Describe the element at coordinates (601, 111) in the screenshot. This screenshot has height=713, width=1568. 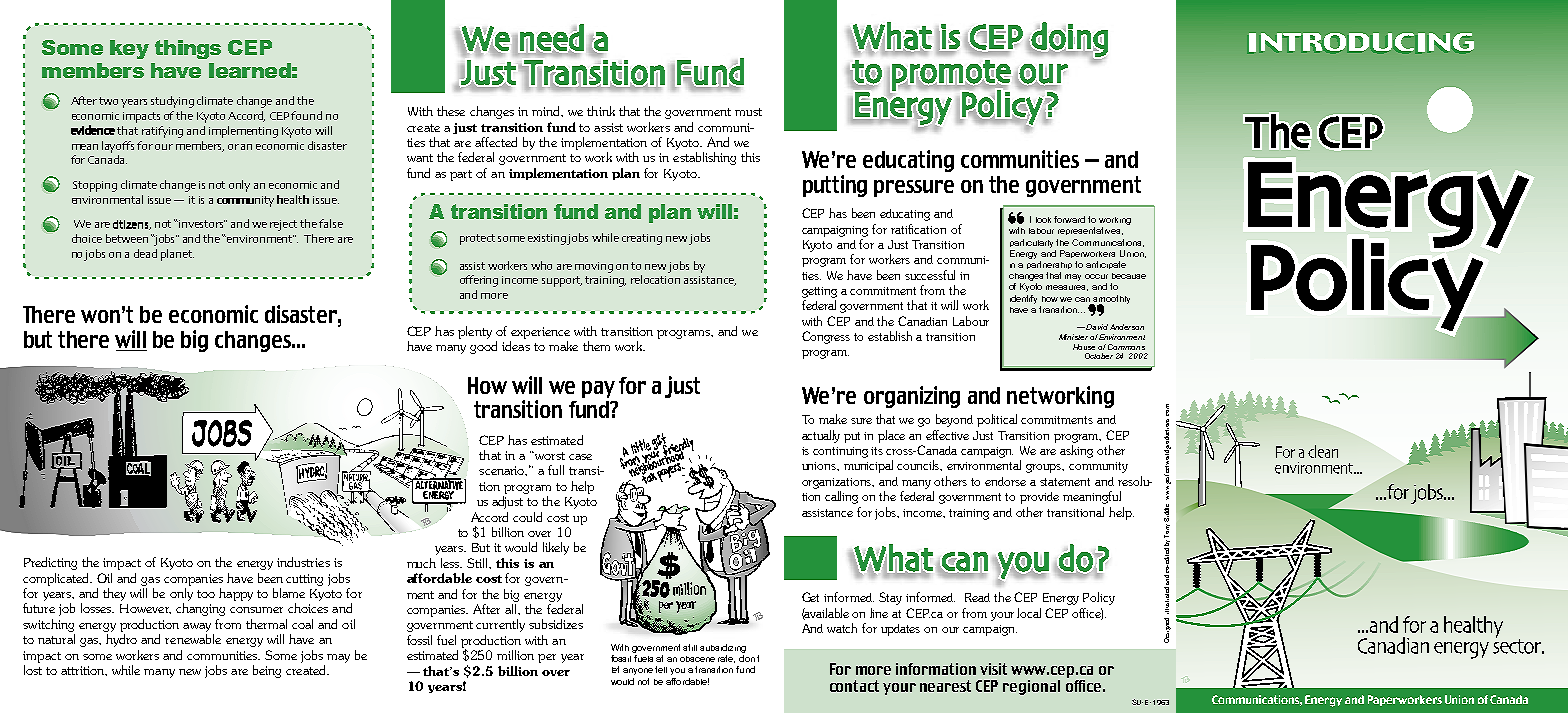
I see `think` at that location.
